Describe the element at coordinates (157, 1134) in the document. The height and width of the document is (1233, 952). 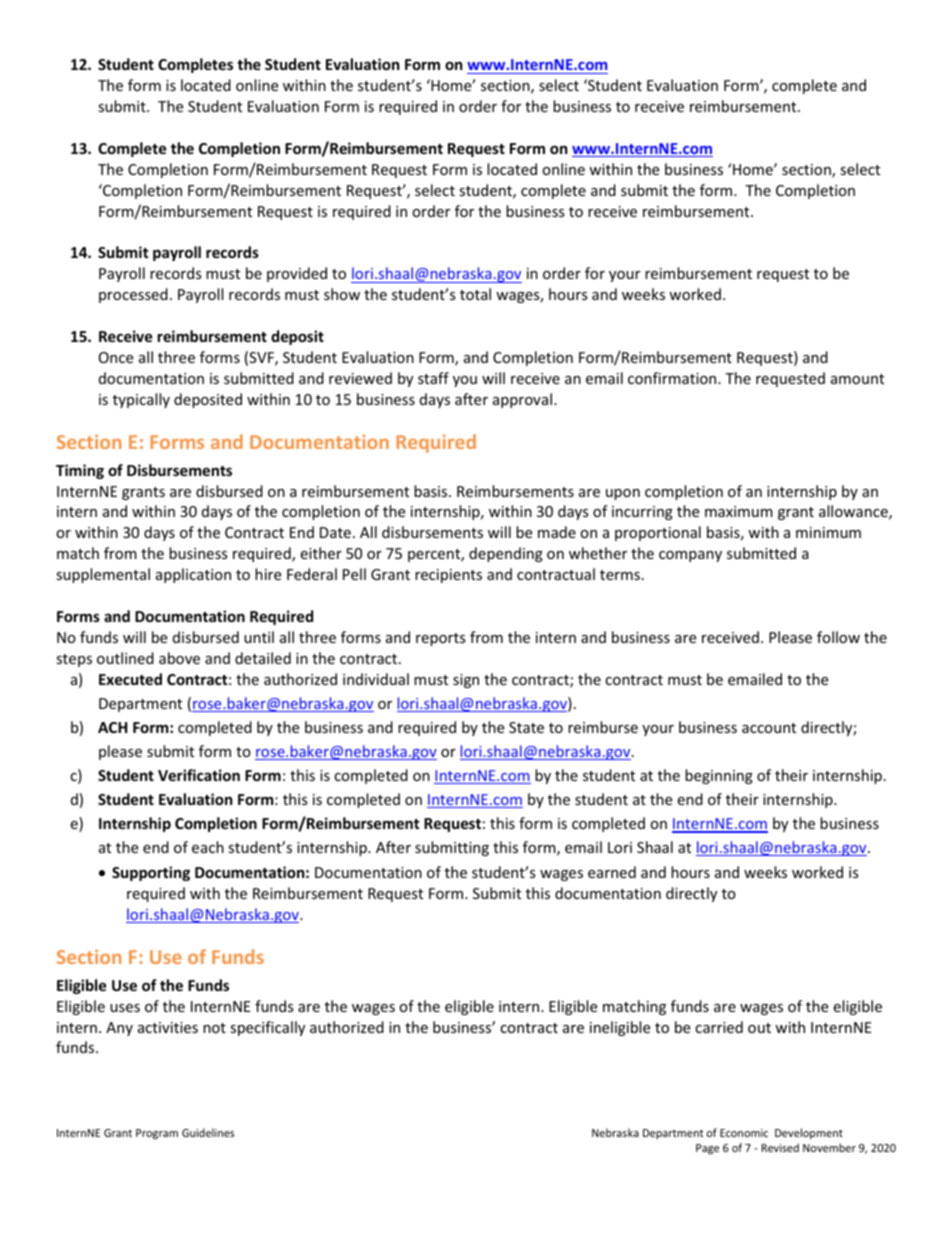
I see `Program` at that location.
